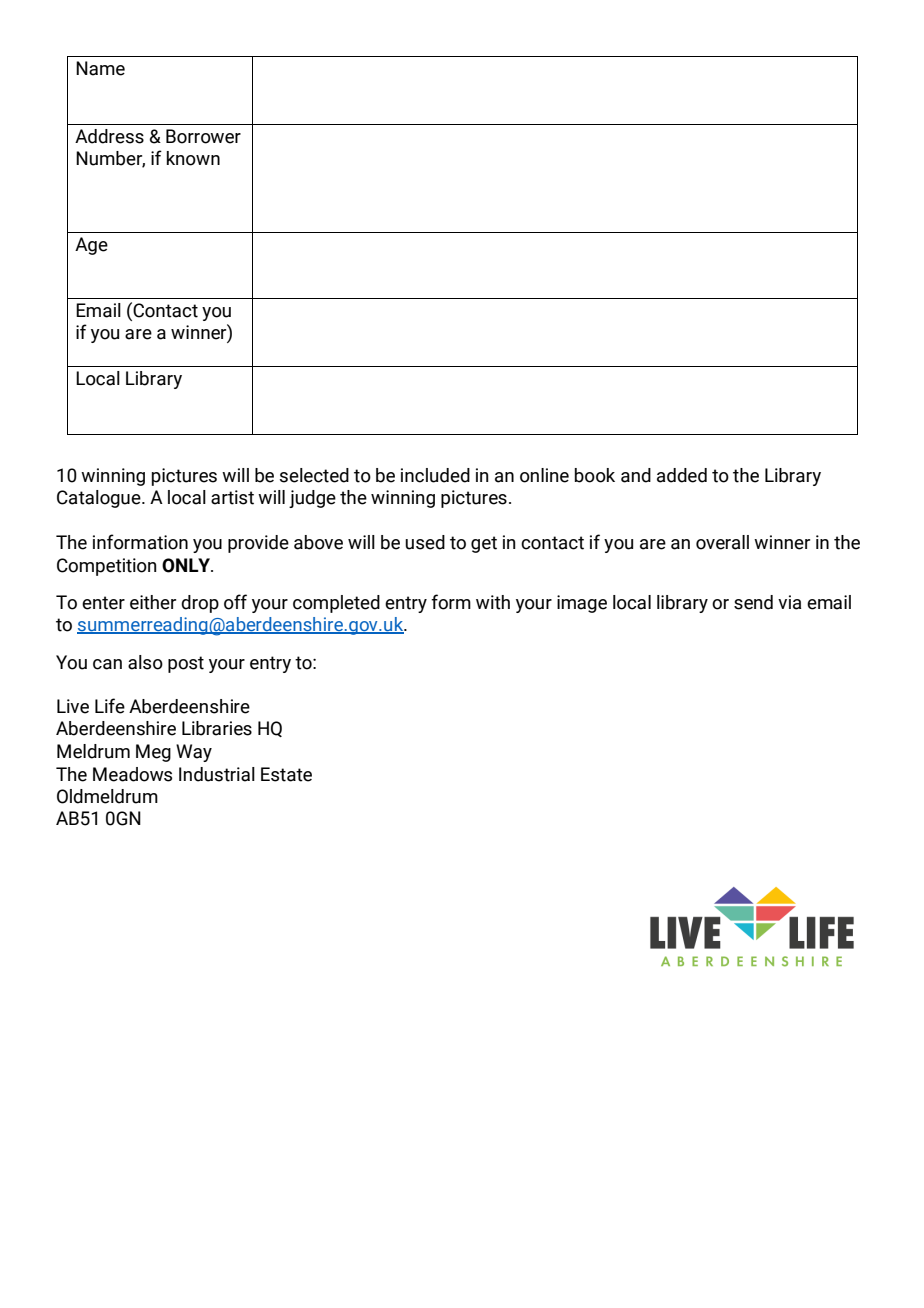 The width and height of the screenshot is (924, 1308). I want to click on included, so click(435, 475).
